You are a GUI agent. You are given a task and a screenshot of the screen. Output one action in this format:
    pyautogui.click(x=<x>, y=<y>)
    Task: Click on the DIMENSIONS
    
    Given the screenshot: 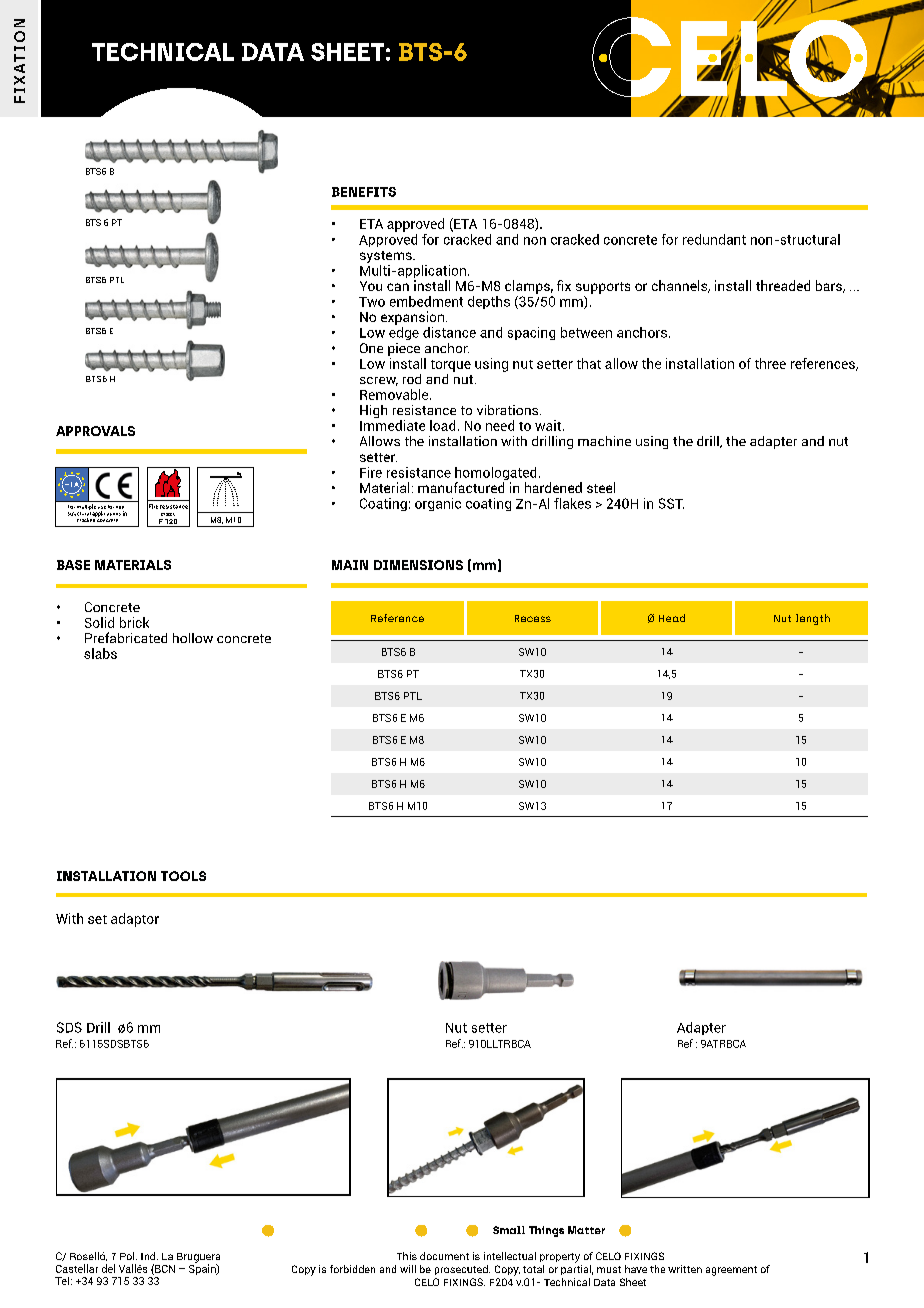 What is the action you would take?
    pyautogui.click(x=418, y=565)
